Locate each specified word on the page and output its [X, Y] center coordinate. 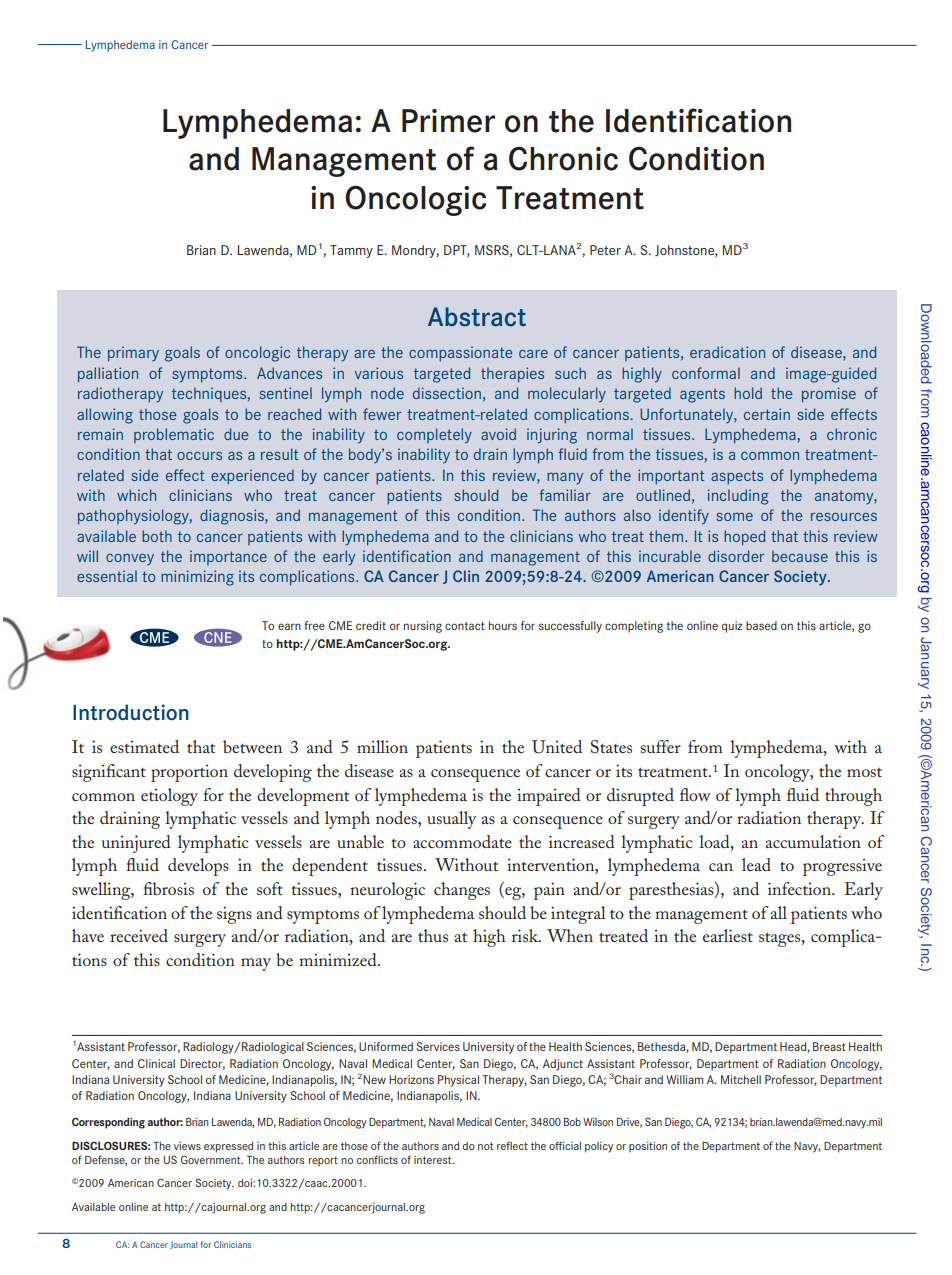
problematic [174, 435]
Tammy [351, 251]
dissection [447, 393]
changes [462, 891]
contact [465, 626]
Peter [605, 250]
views [187, 1146]
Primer [448, 121]
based [761, 625]
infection [800, 888]
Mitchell [741, 1079]
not [485, 1146]
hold [748, 393]
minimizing [197, 578]
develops [198, 867]
